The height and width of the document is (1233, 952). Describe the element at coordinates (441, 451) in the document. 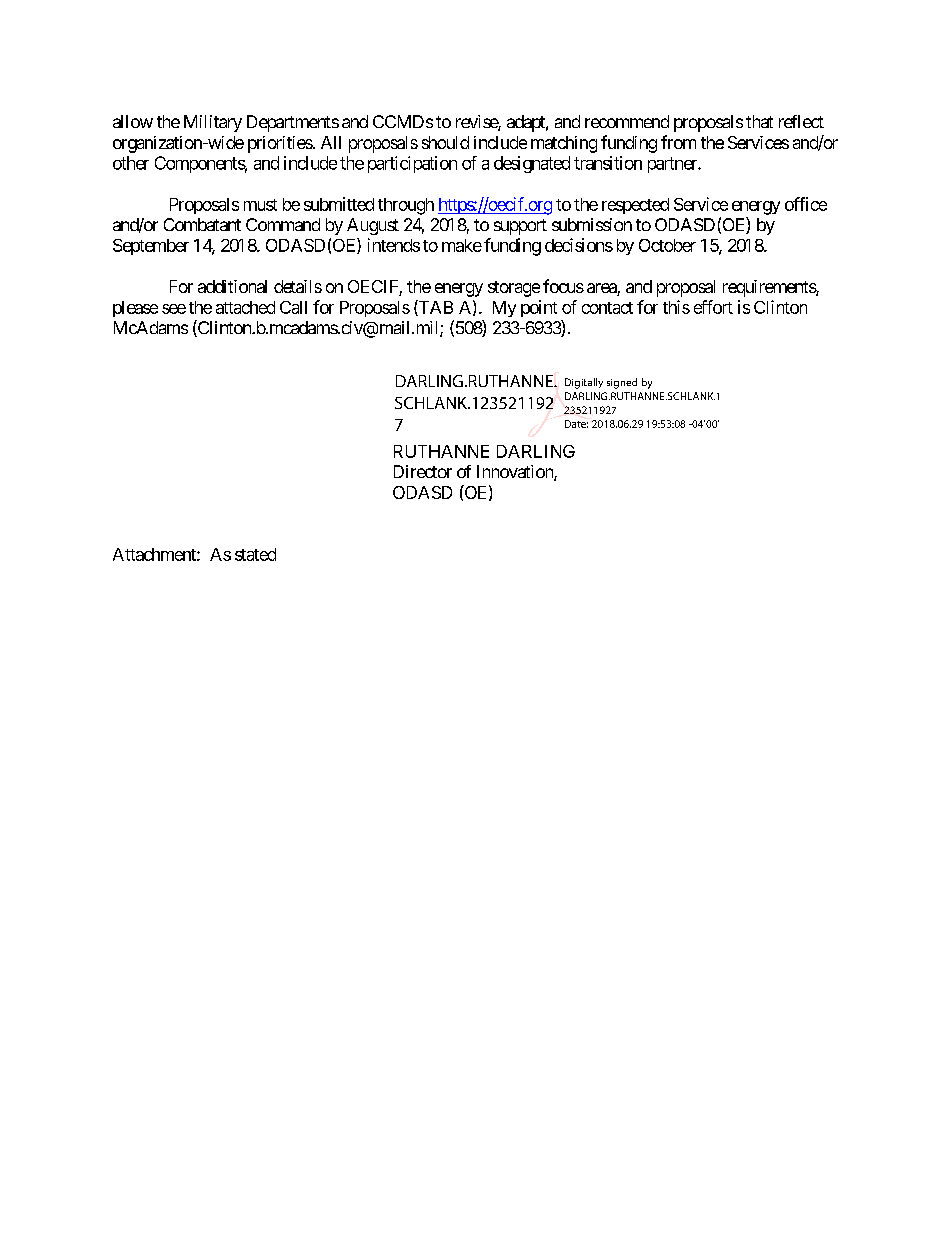

I see `RUTHANNE` at that location.
